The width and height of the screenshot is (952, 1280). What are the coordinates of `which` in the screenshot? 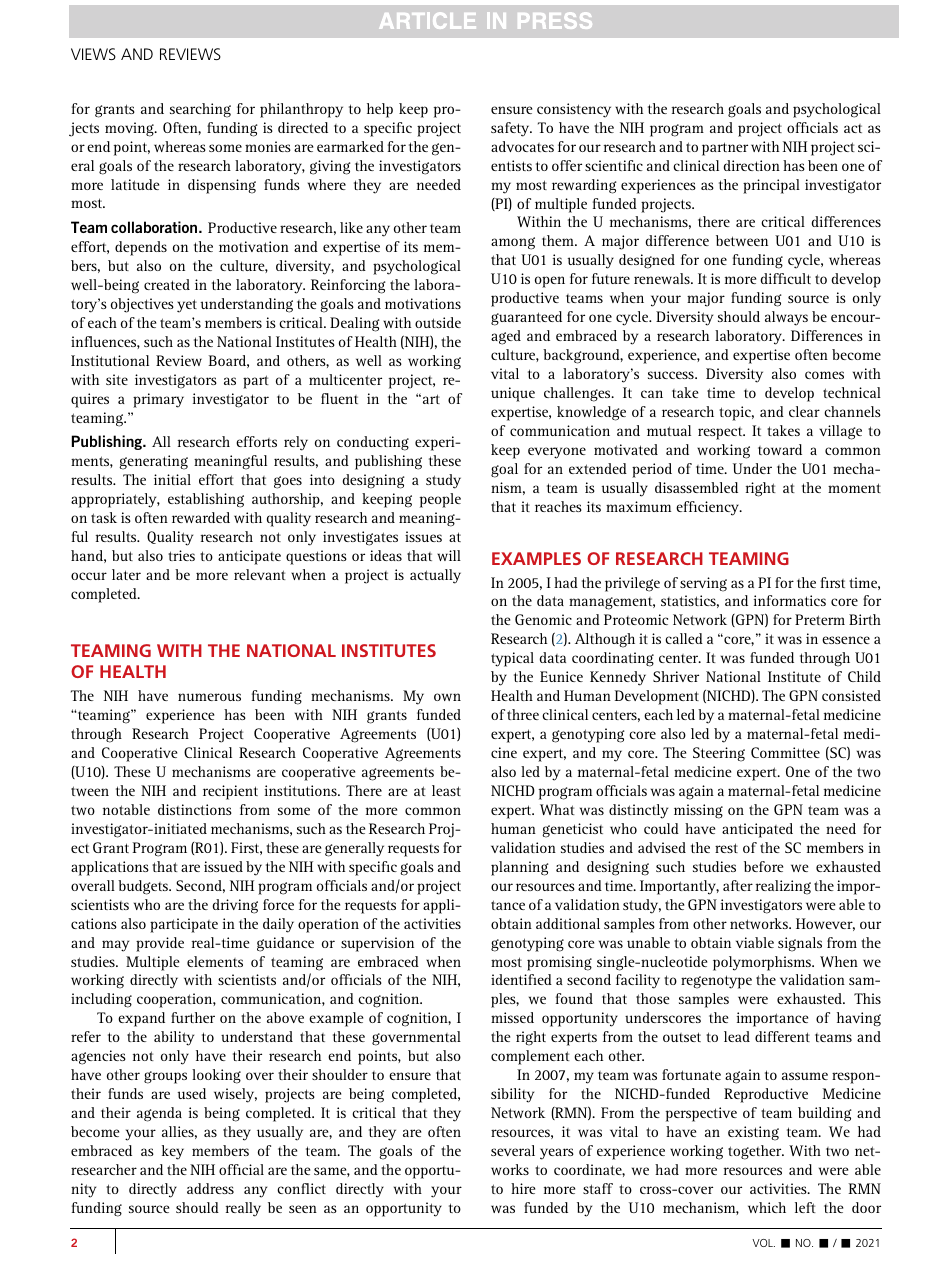 It's located at (767, 1207).
